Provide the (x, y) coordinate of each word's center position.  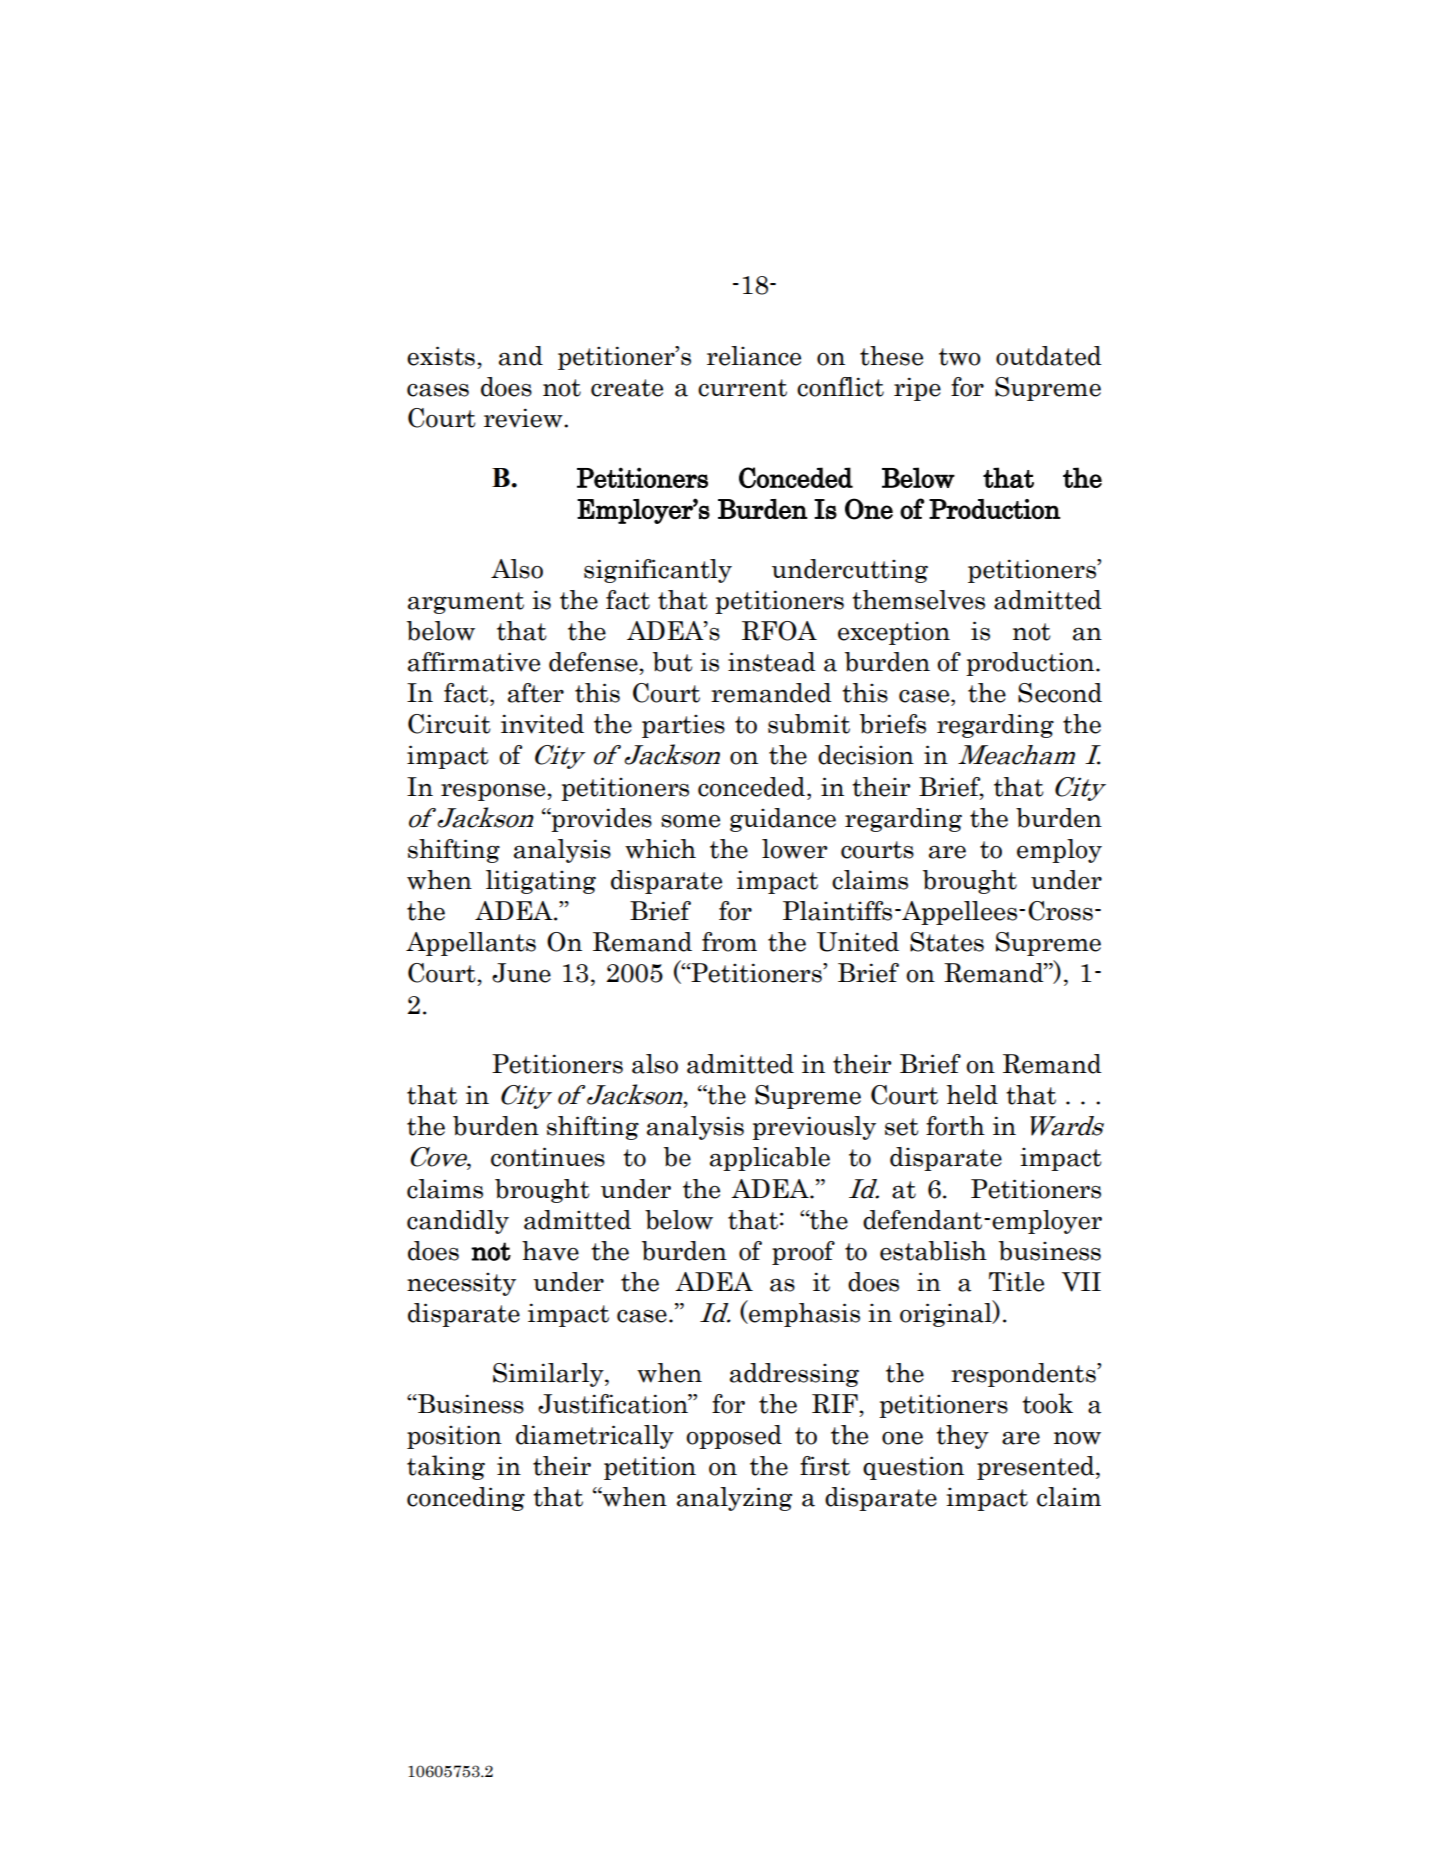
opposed (734, 1437)
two (960, 357)
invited (542, 724)
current (742, 388)
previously (814, 1128)
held (972, 1095)
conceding (466, 1499)
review (524, 418)
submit (809, 724)
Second (1060, 693)
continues (548, 1157)
